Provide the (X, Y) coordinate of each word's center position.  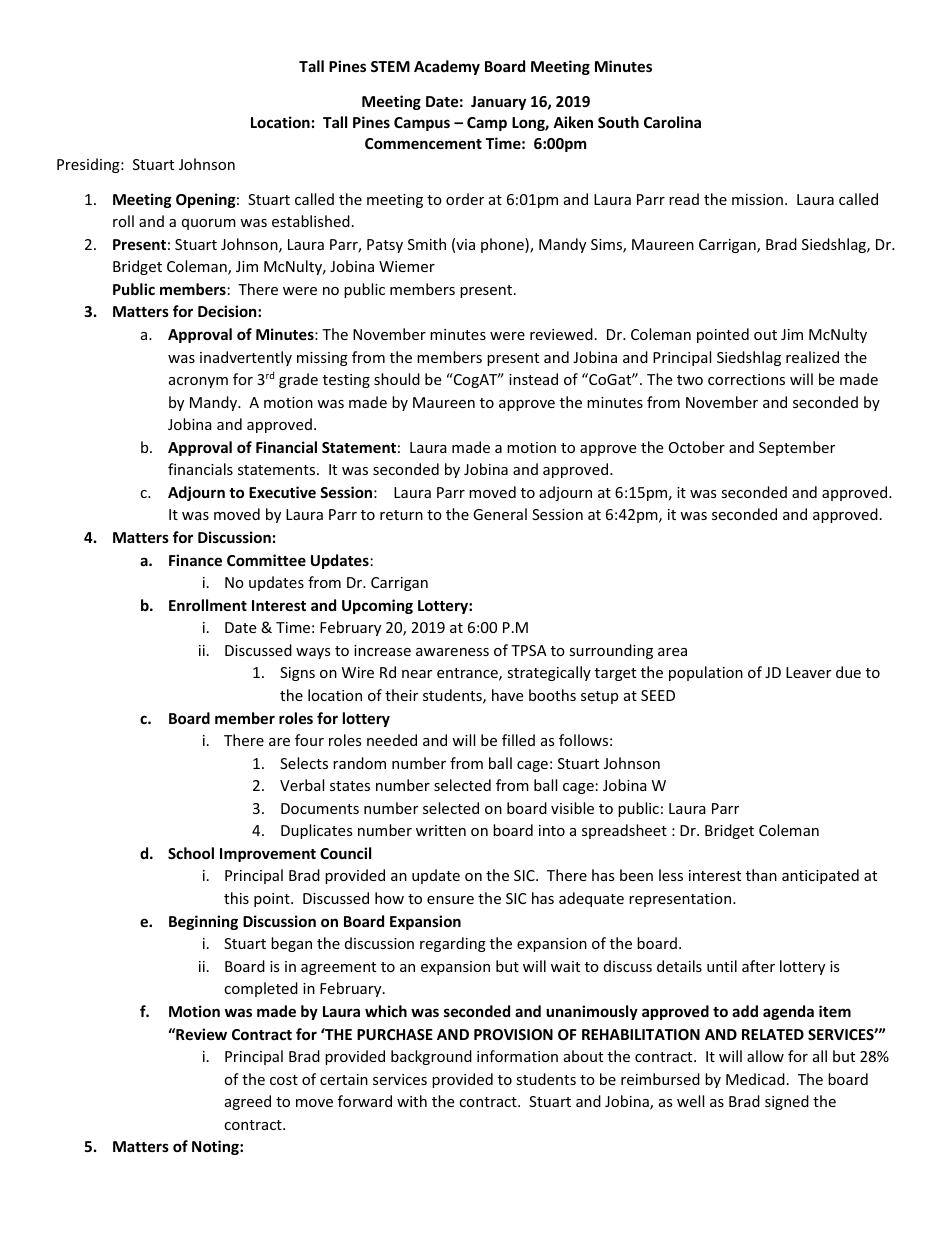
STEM (390, 66)
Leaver (808, 672)
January (498, 103)
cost (284, 1080)
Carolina (672, 122)
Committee (266, 560)
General (500, 514)
